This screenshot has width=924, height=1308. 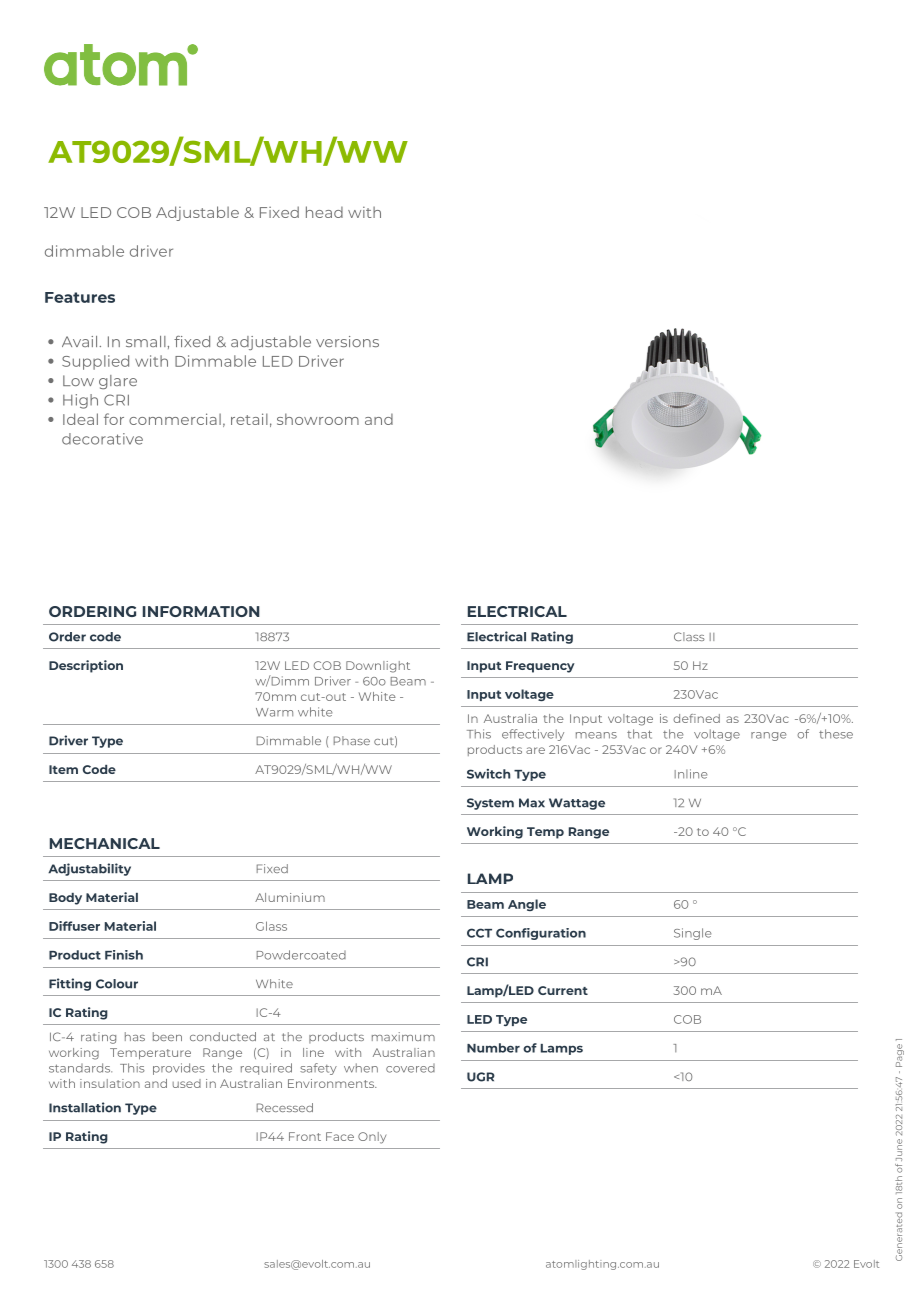 What do you see at coordinates (80, 297) in the screenshot?
I see `Features` at bounding box center [80, 297].
